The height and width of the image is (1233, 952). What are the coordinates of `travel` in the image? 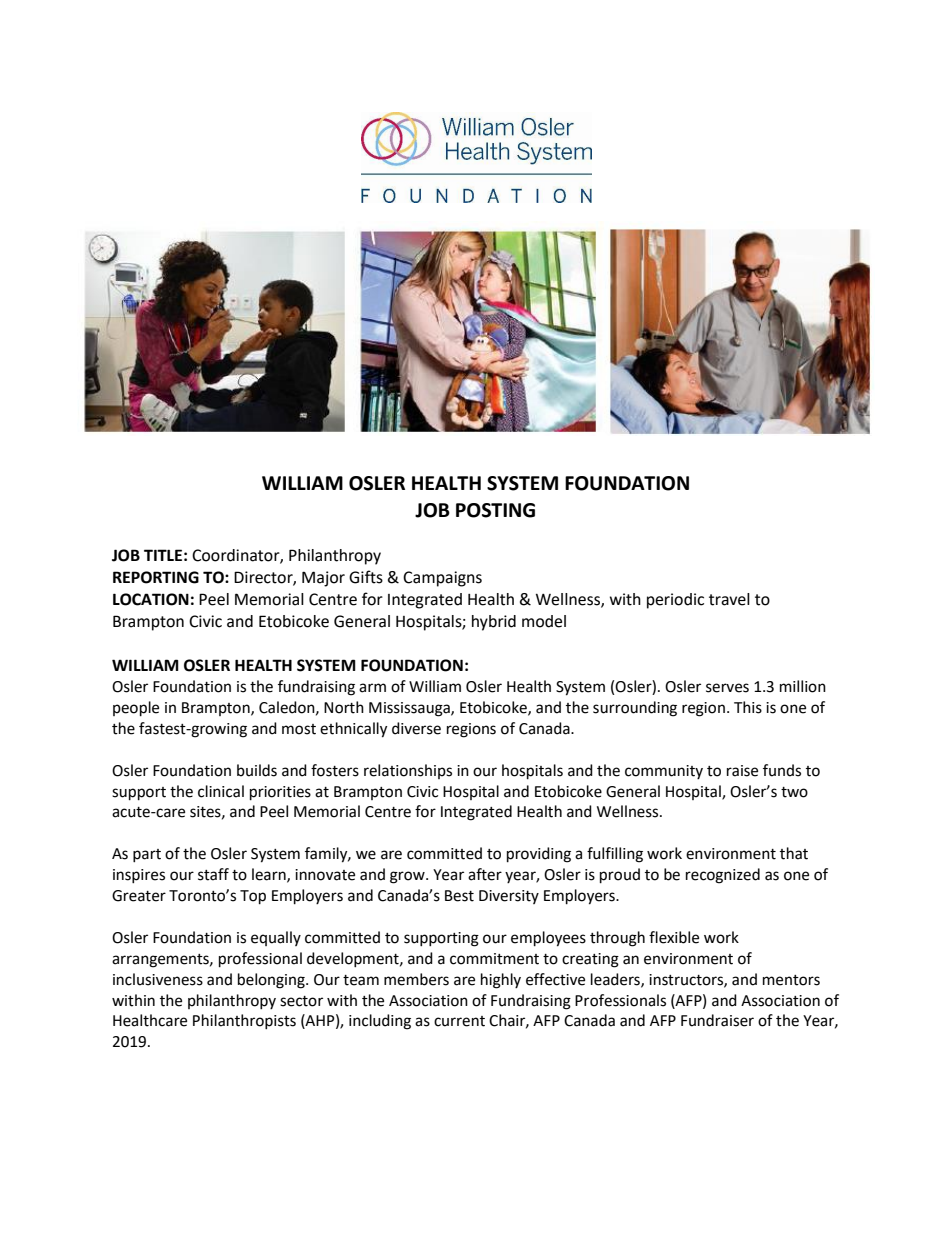 It's located at (729, 599).
